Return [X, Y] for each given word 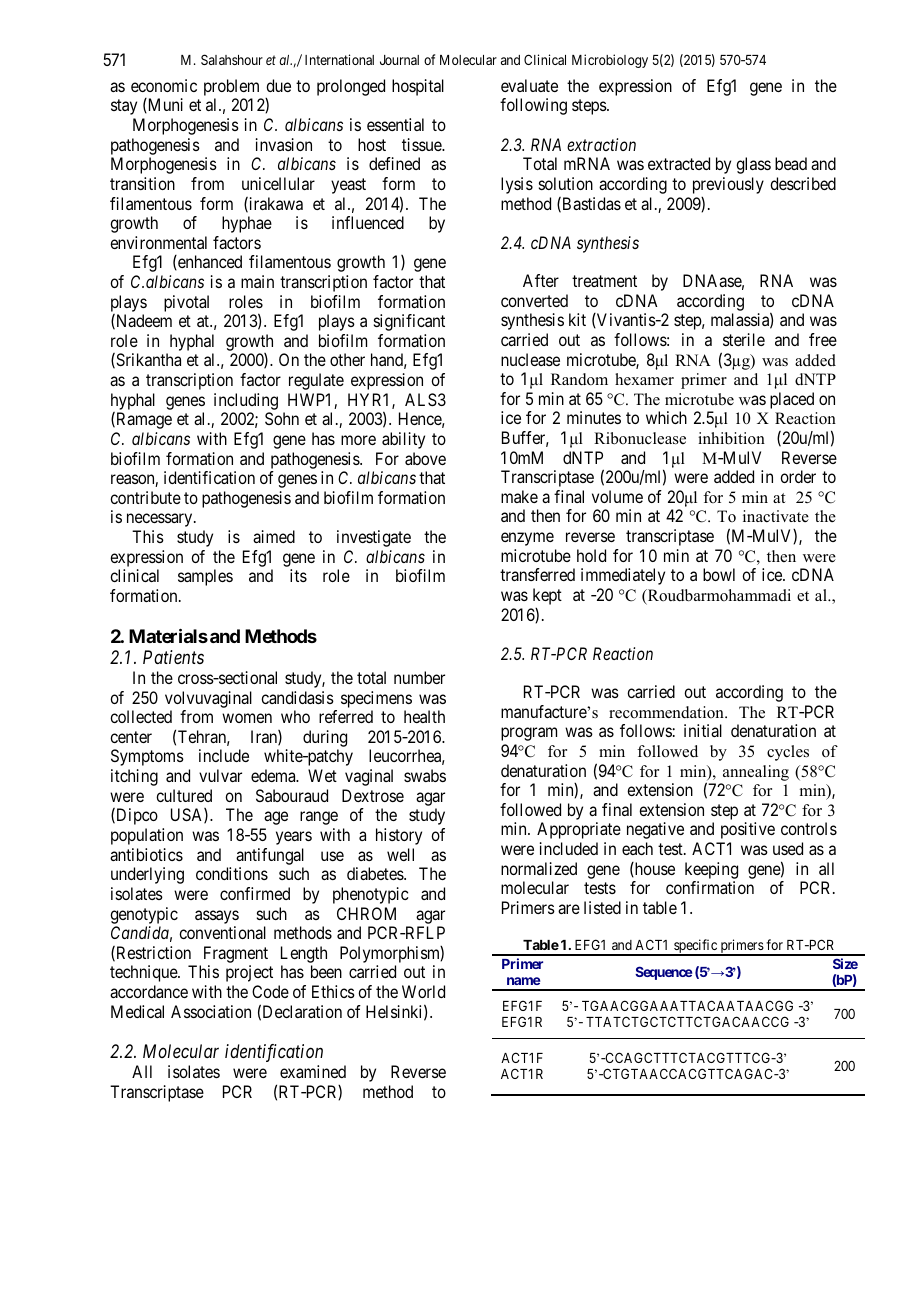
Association [211, 1011]
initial [703, 730]
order [798, 476]
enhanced [209, 262]
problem [231, 87]
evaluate [529, 85]
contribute [145, 497]
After [541, 280]
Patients [173, 657]
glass [753, 165]
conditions [232, 873]
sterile [744, 339]
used [788, 848]
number [419, 677]
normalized [539, 868]
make [519, 496]
